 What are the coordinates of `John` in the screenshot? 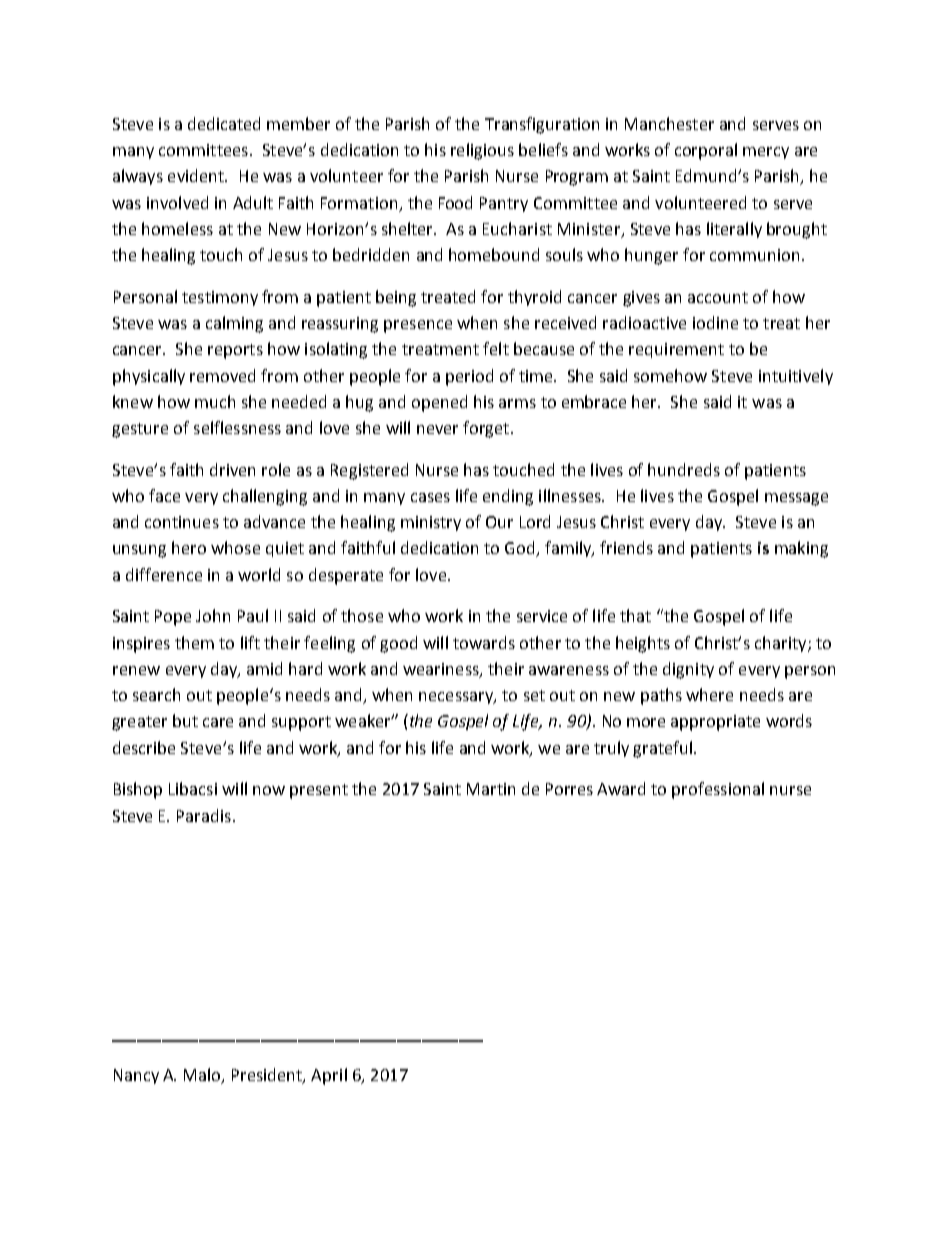 It's located at (213, 615).
